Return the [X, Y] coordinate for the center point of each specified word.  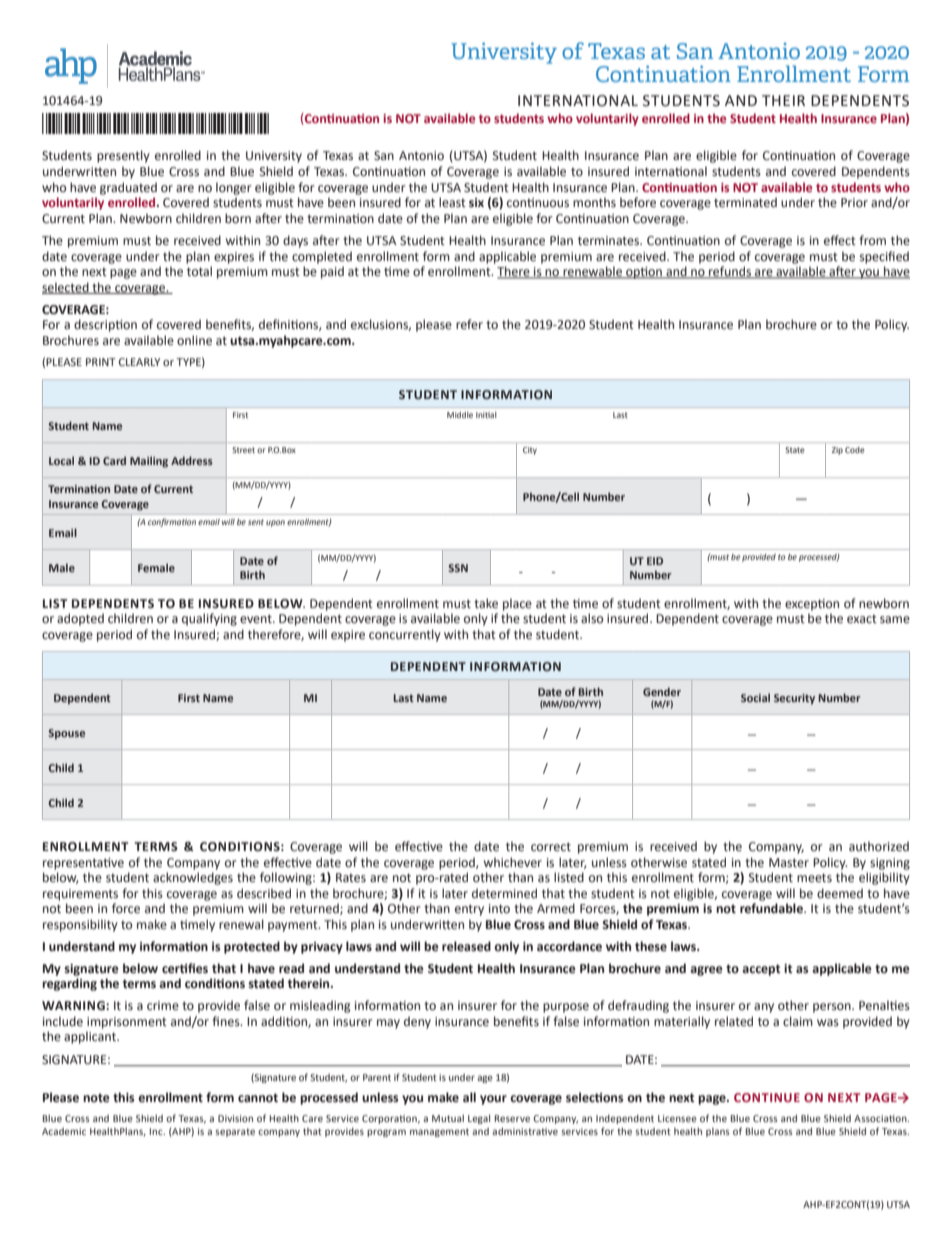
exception [812, 605]
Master [789, 863]
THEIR [783, 100]
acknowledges [193, 878]
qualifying [209, 619]
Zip [837, 451]
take [486, 603]
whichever [513, 862]
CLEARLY [139, 362]
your [493, 1100]
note [96, 1098]
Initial [486, 415]
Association [881, 1118]
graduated [128, 188]
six [476, 202]
